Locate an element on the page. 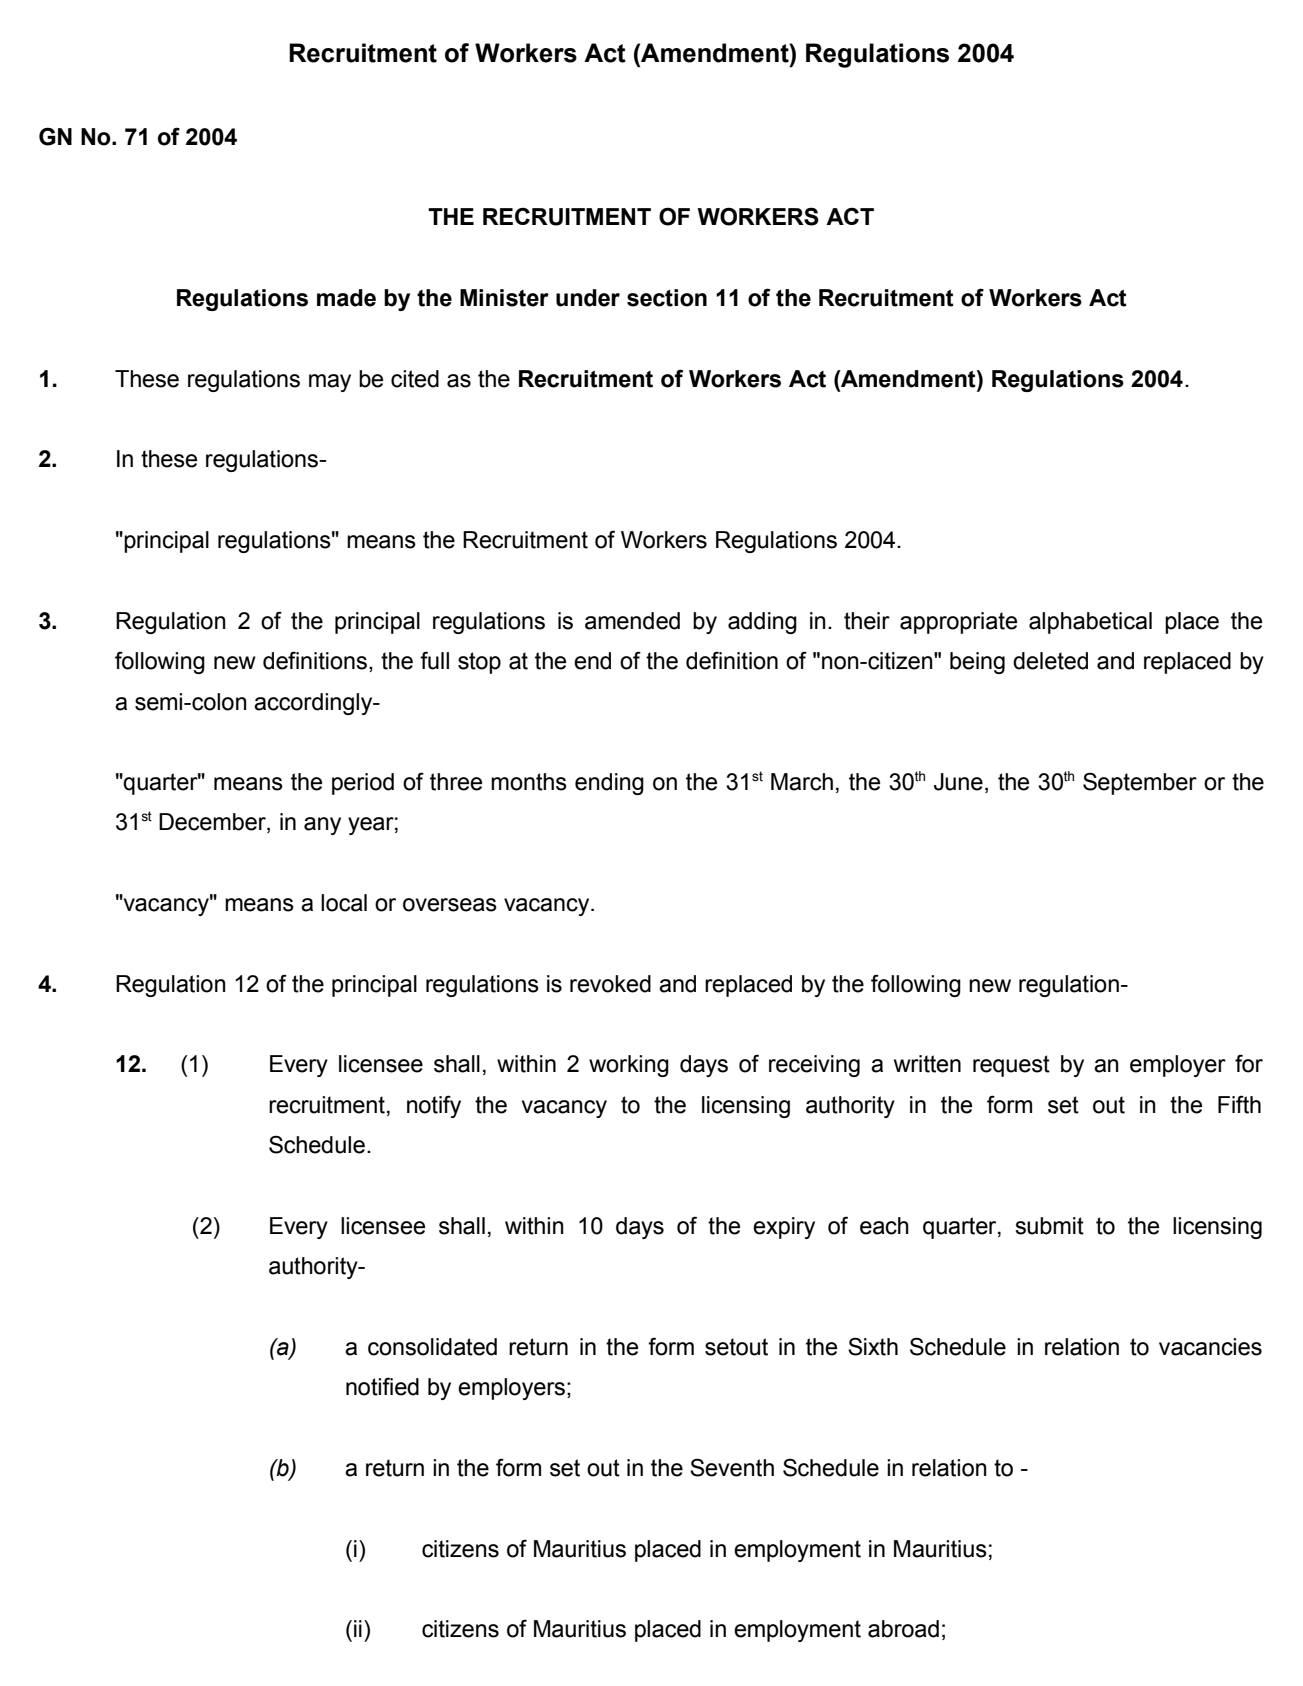 The width and height of the image is (1303, 1686). submit is located at coordinates (1049, 1226).
